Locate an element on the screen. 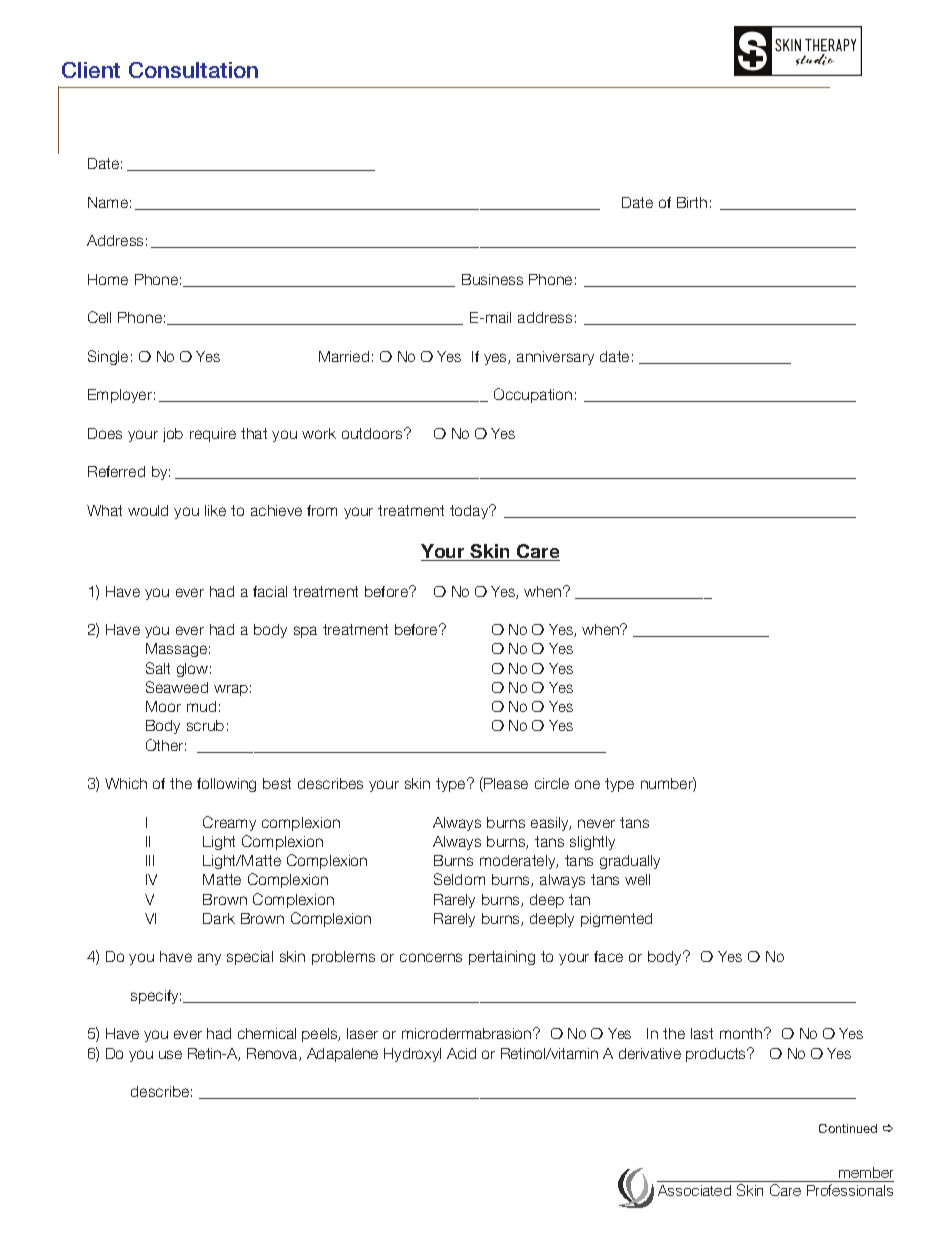 This screenshot has width=952, height=1256. gradually is located at coordinates (630, 862).
